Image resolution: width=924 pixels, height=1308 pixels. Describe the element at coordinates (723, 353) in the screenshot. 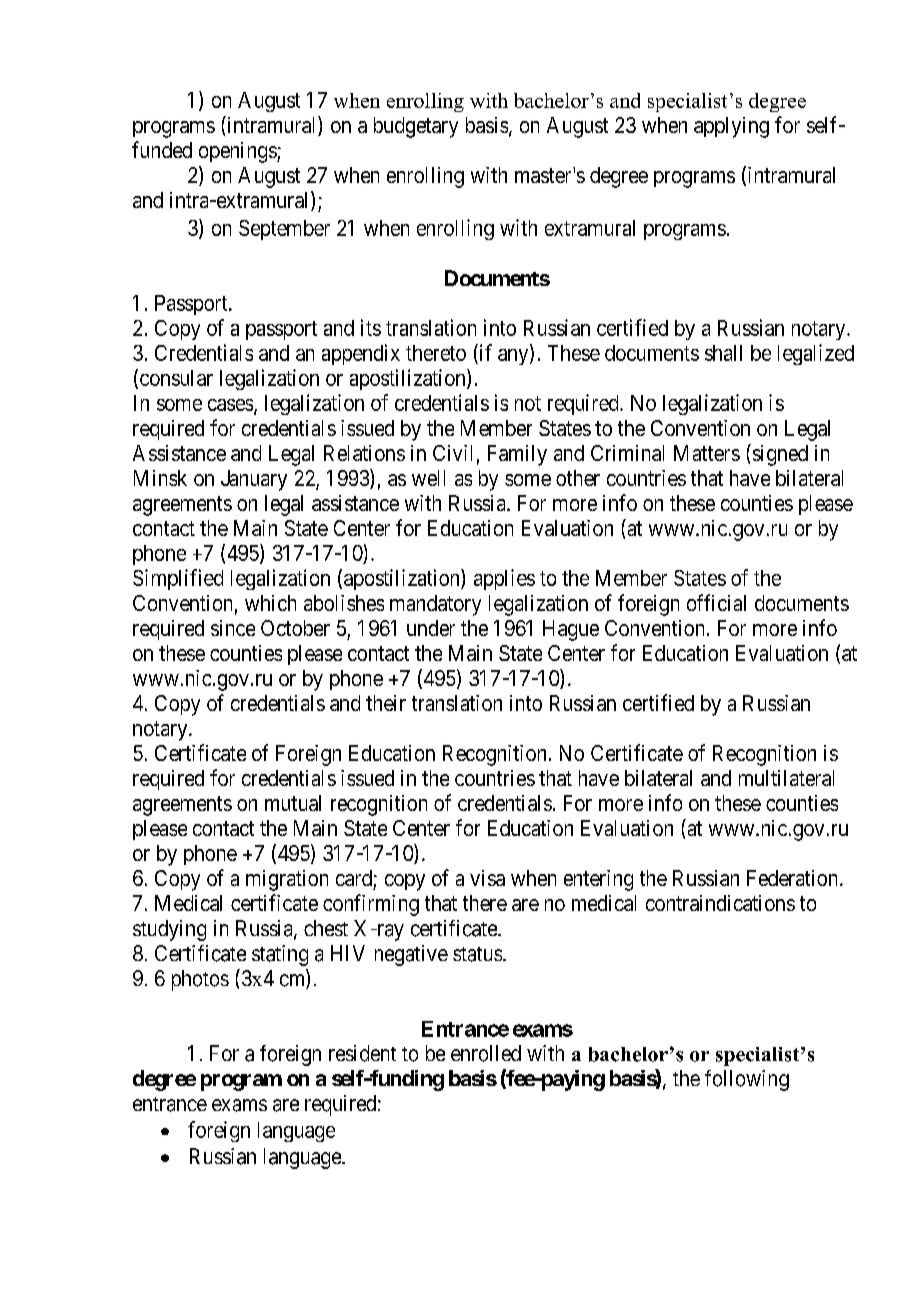

I see `shall` at that location.
